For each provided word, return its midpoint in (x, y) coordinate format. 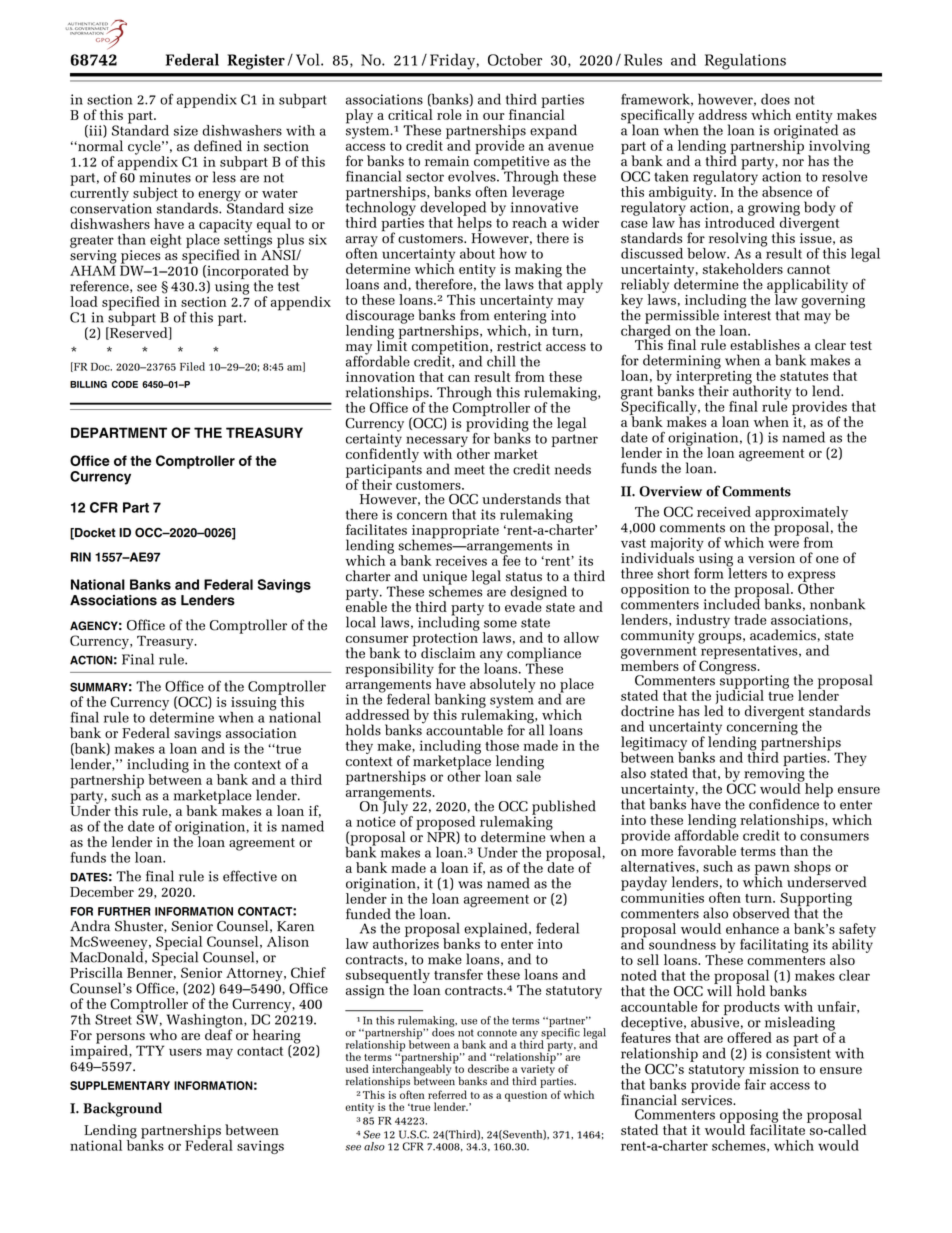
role (449, 114)
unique (444, 579)
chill (501, 361)
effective (250, 876)
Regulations (745, 61)
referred (447, 1094)
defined (218, 146)
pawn (772, 870)
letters (747, 572)
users (185, 1052)
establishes (765, 344)
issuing (254, 703)
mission (774, 1069)
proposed (445, 824)
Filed (192, 366)
